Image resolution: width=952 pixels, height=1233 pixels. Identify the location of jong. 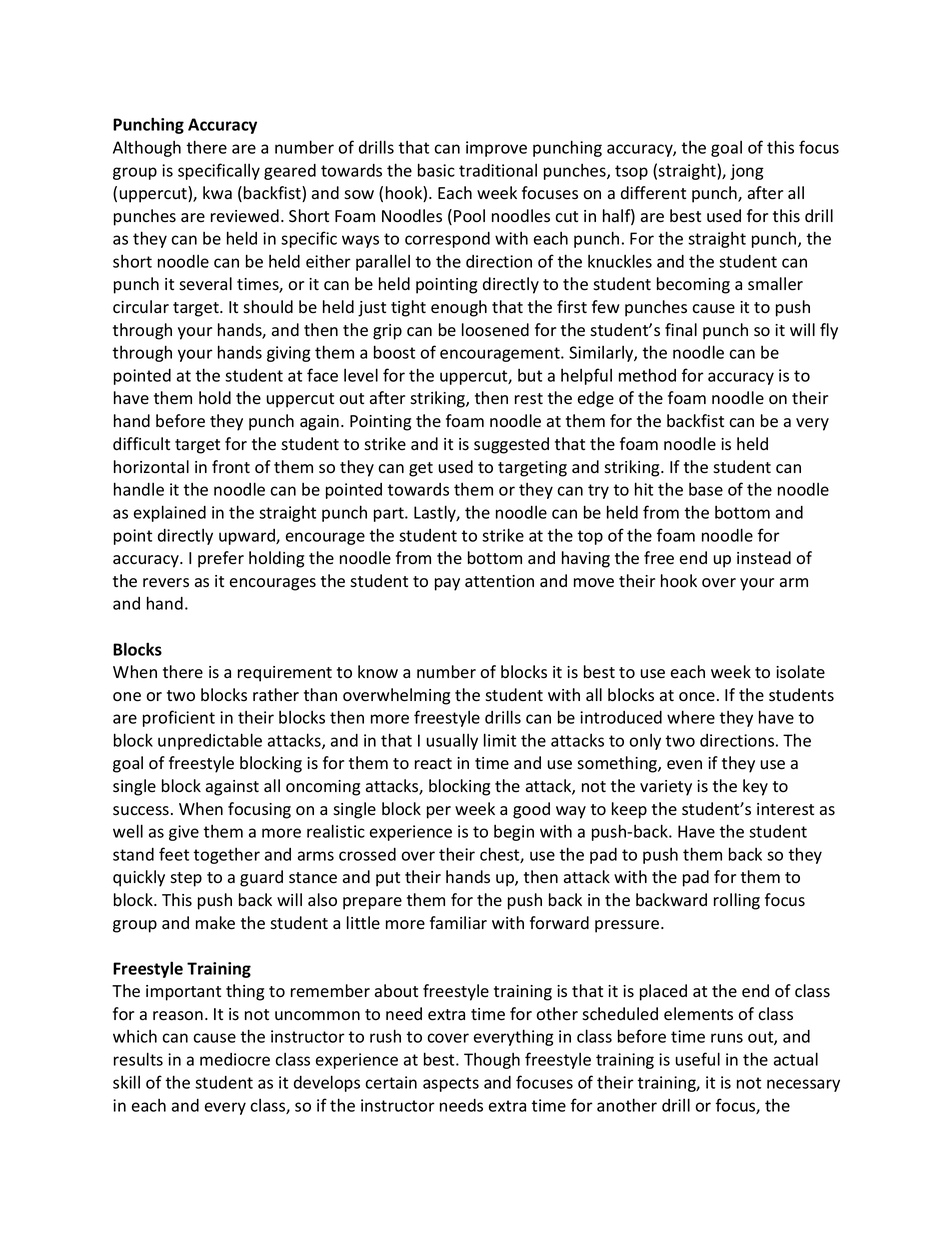
(747, 172).
